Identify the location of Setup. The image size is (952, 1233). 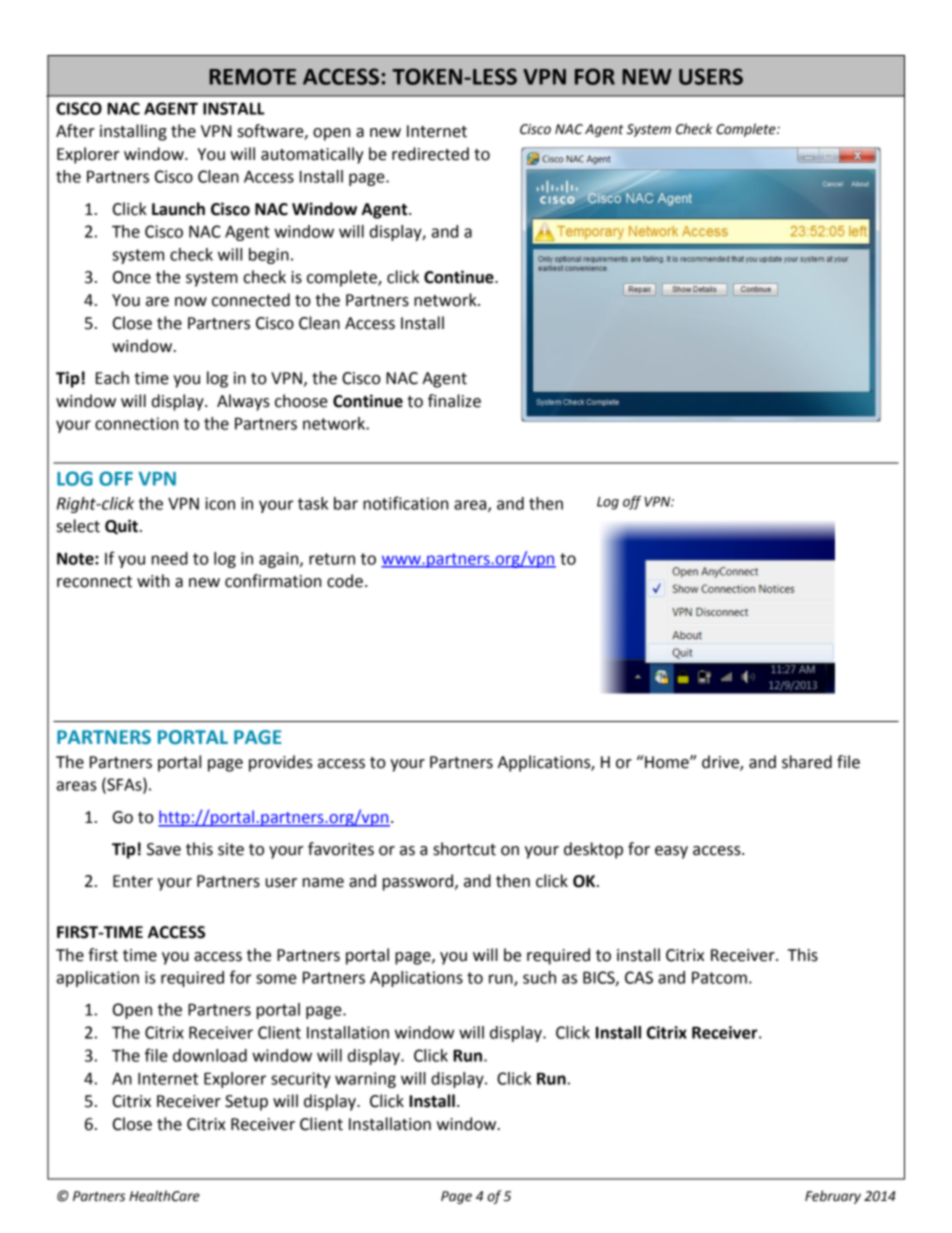
(246, 1103).
